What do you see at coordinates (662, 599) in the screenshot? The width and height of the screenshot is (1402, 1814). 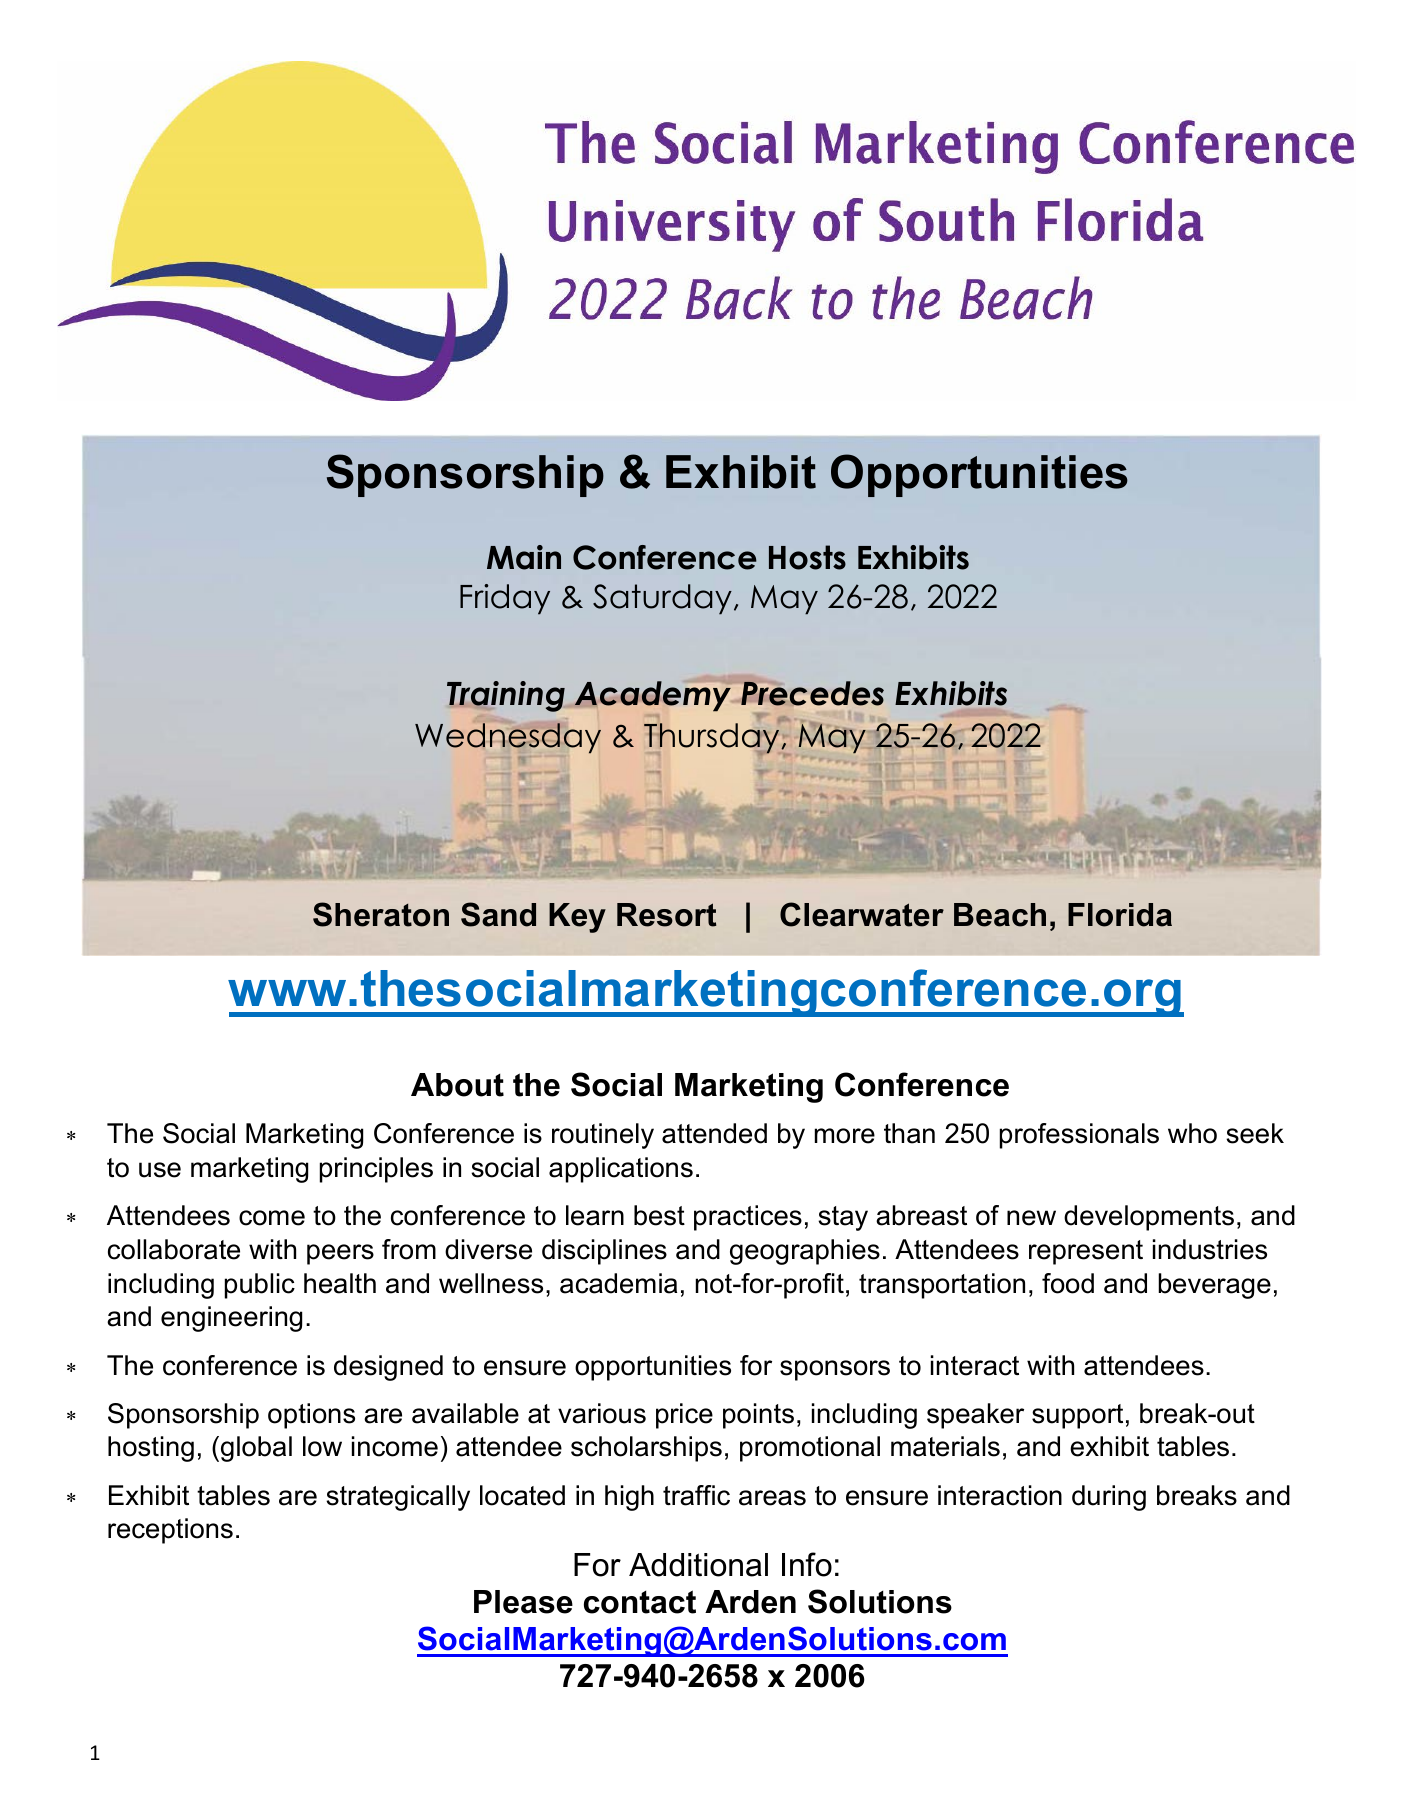 I see `Saturday` at bounding box center [662, 599].
